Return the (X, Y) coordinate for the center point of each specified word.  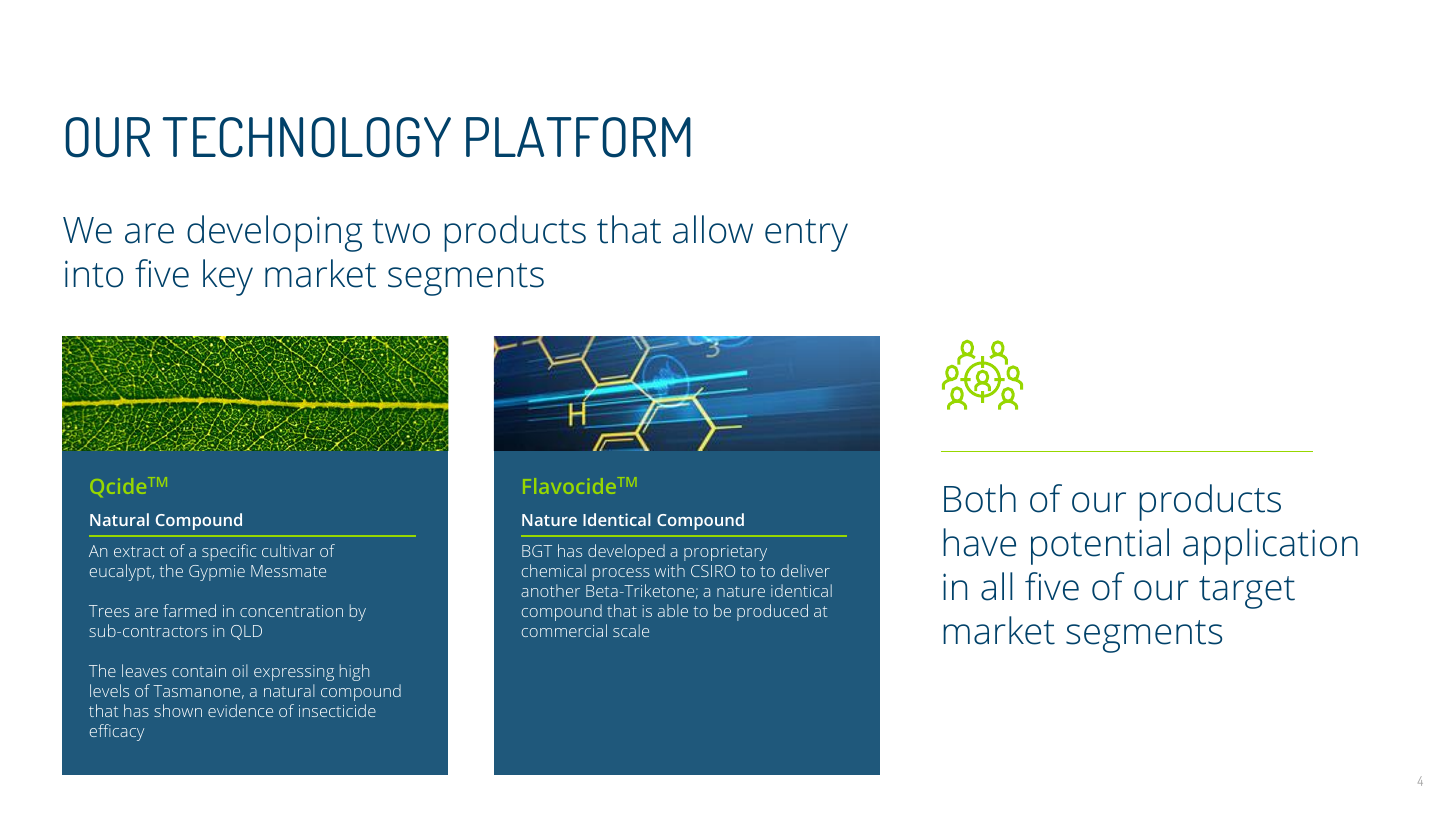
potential (1100, 546)
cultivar (288, 550)
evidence (240, 710)
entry (806, 235)
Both (980, 498)
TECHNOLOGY (307, 137)
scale (631, 630)
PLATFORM (578, 137)
